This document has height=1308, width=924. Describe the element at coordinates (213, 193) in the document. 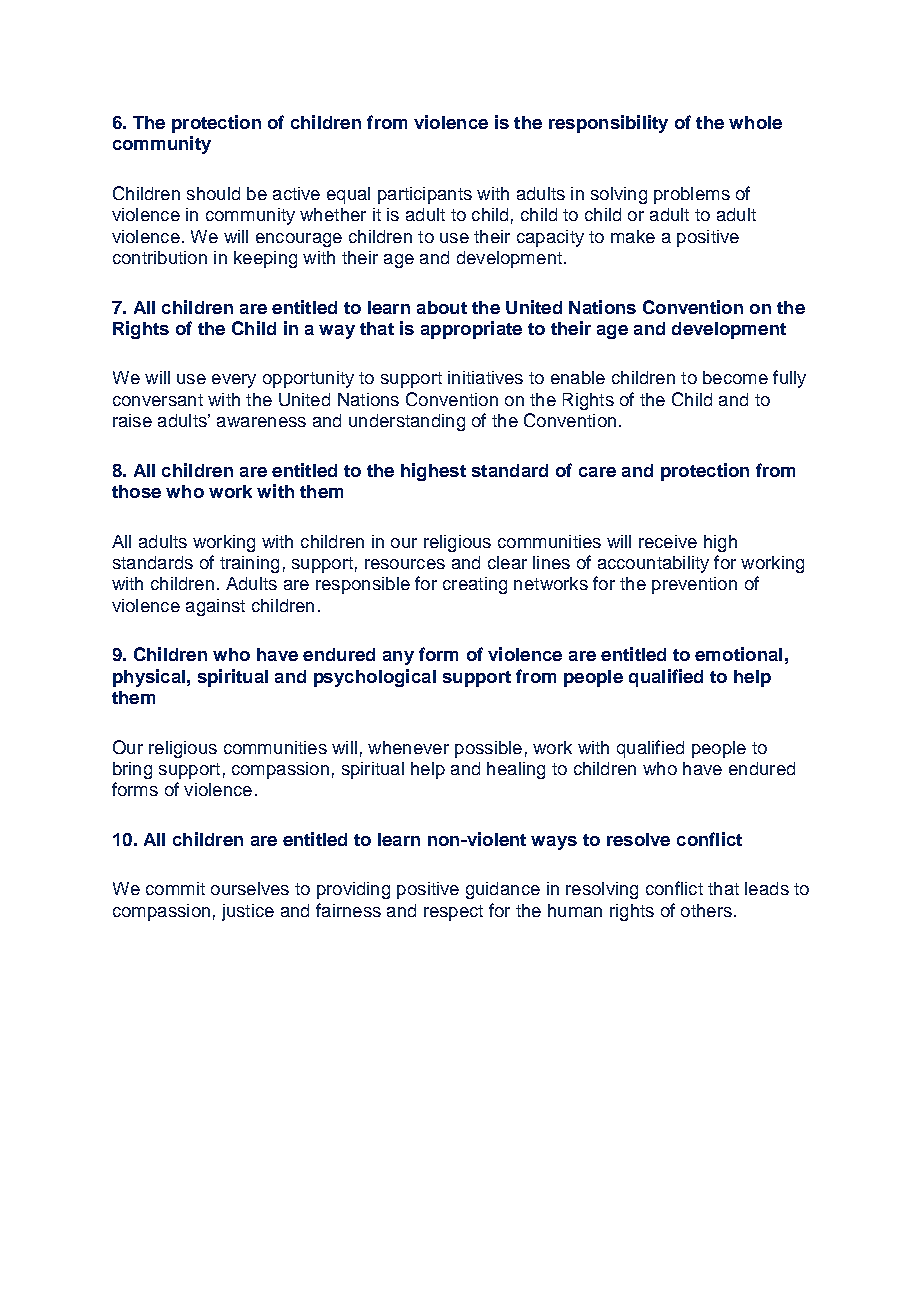

I see `should` at that location.
